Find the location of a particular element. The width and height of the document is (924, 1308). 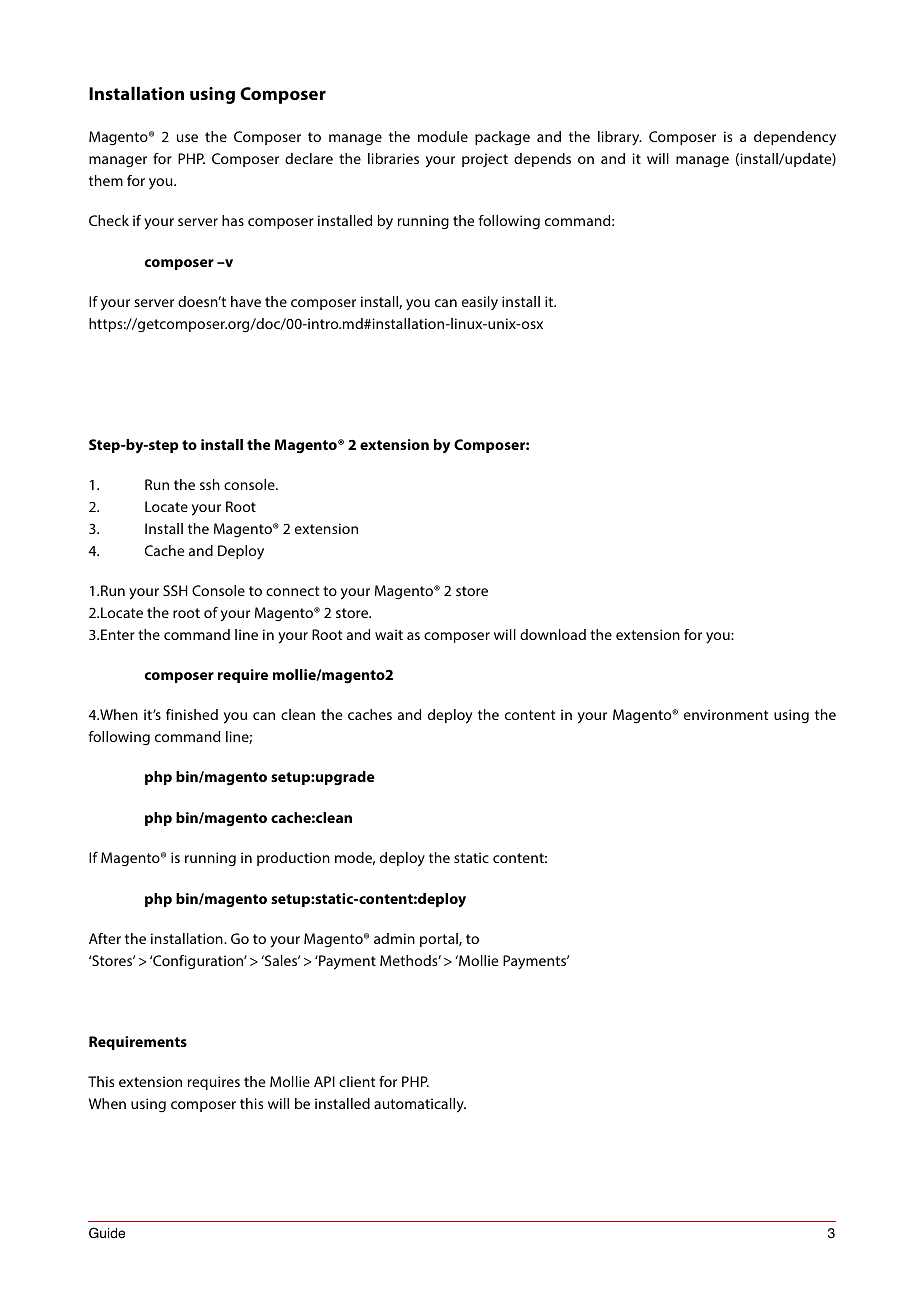

automatically is located at coordinates (420, 1105).
